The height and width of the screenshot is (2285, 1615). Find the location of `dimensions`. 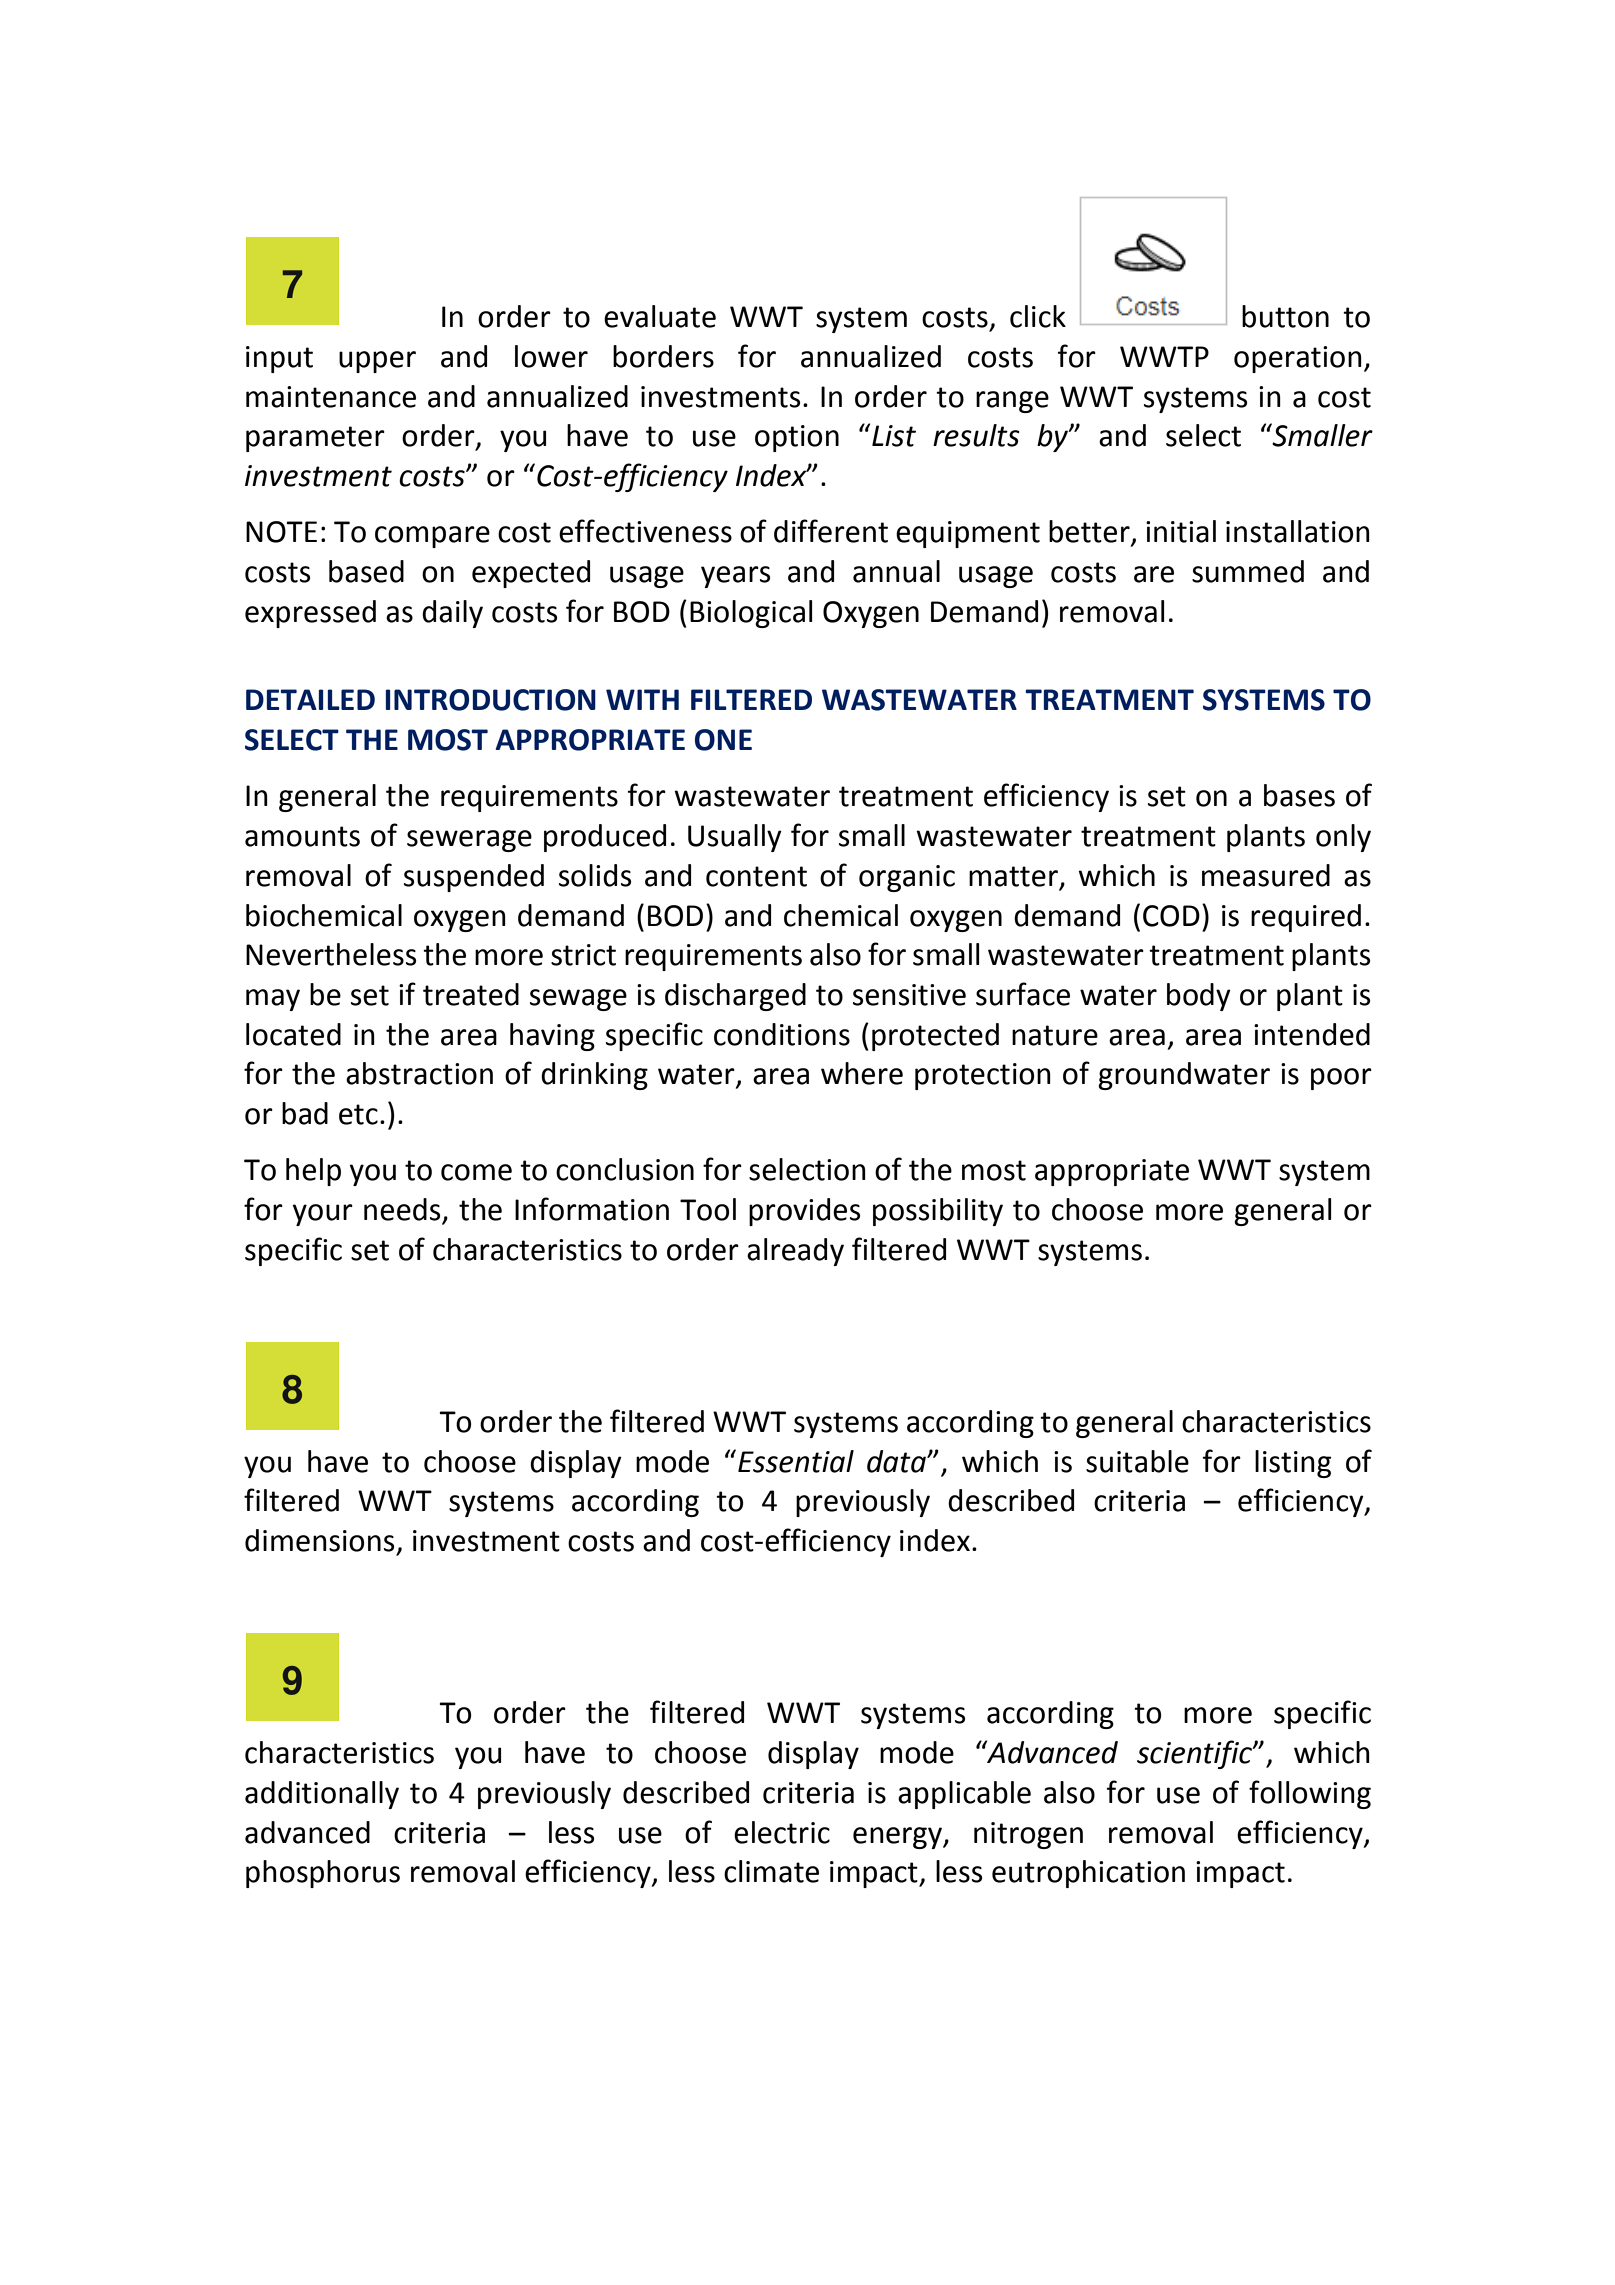

dimensions is located at coordinates (319, 1540).
